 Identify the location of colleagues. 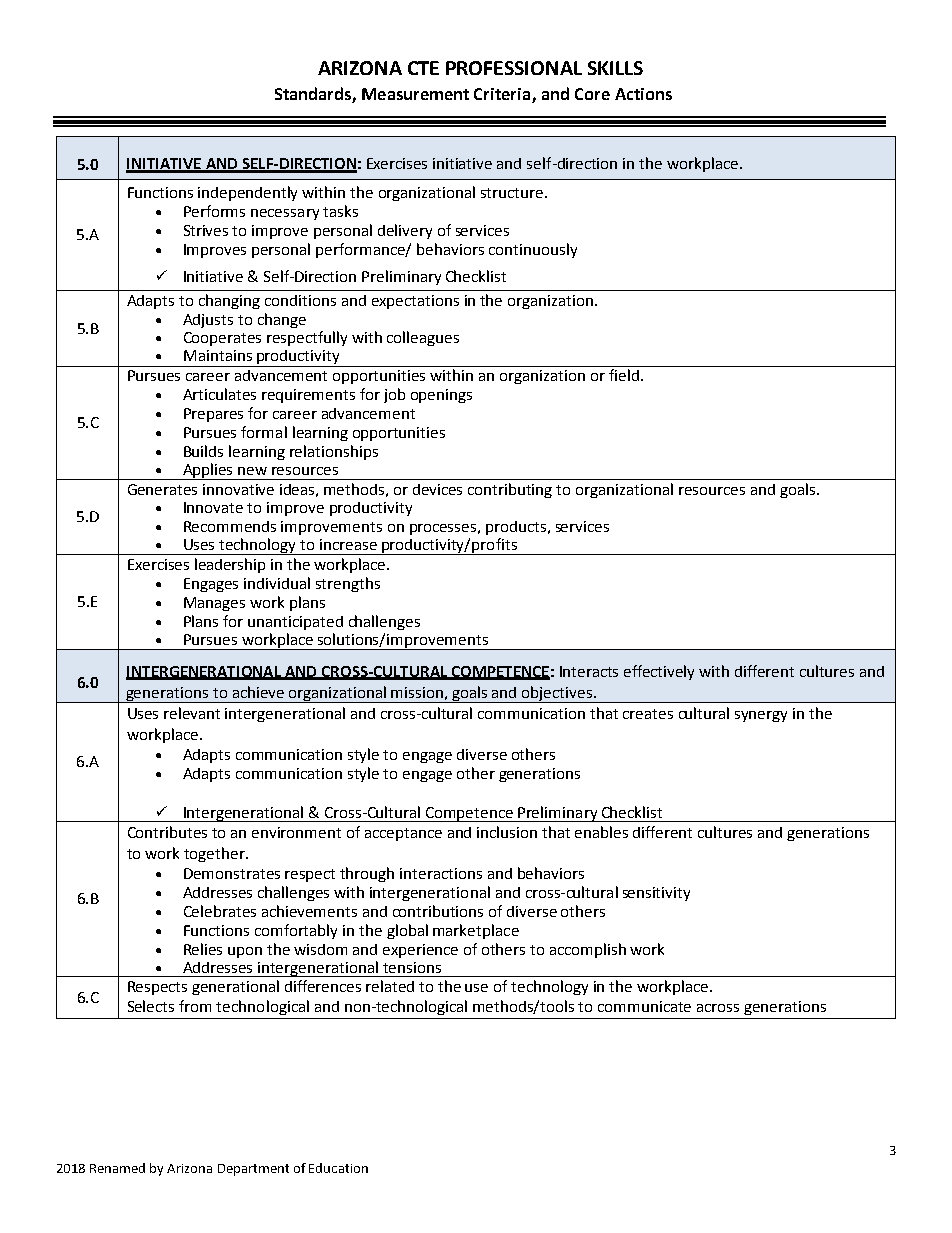
(423, 338).
